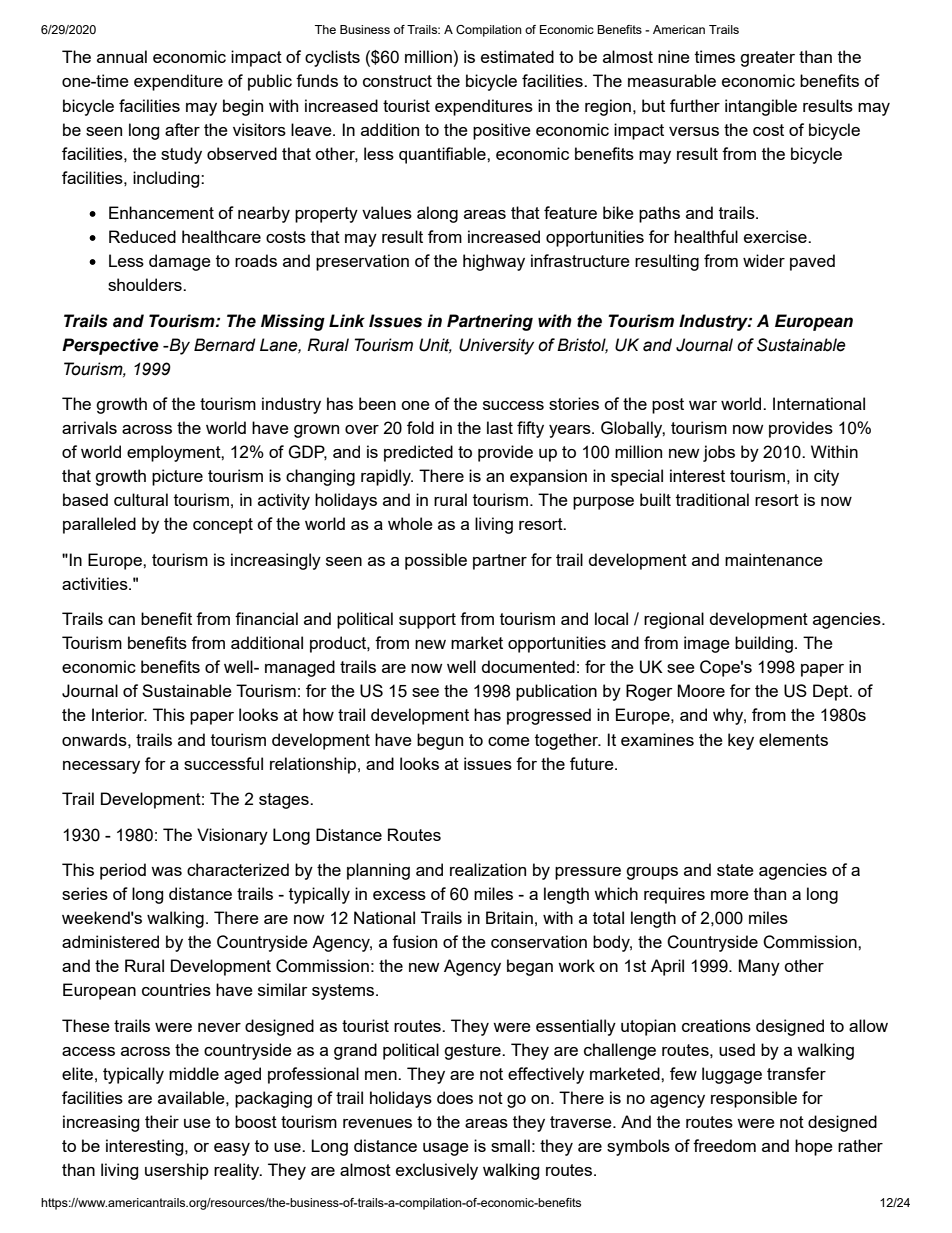  I want to click on support, so click(427, 621).
